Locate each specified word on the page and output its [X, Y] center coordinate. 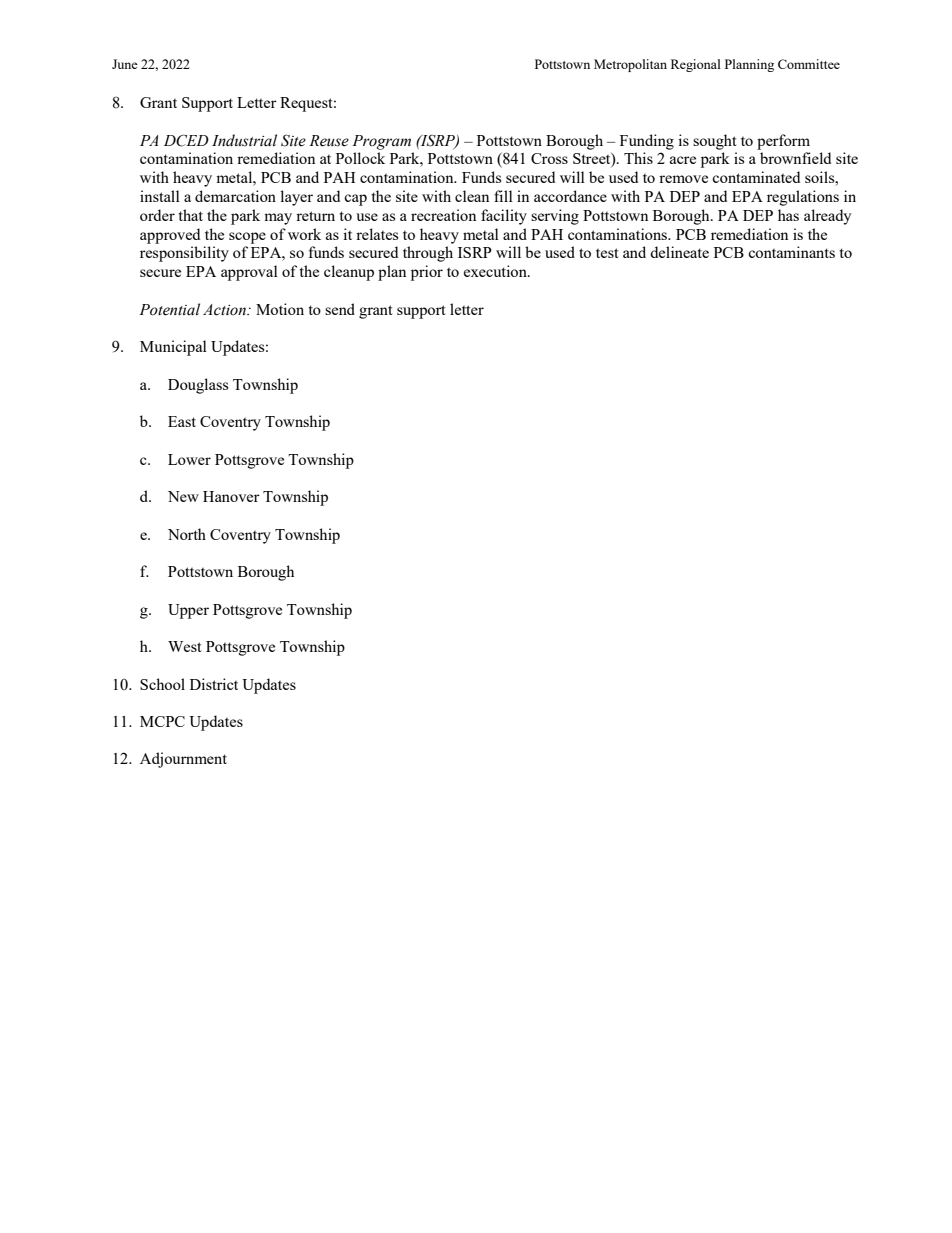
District [214, 684]
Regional [696, 65]
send [340, 309]
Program [381, 142]
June [125, 64]
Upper [188, 611]
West [184, 646]
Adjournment [183, 760]
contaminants [791, 252]
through [428, 254]
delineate [679, 252]
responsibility [184, 254]
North [187, 534]
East [182, 421]
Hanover [231, 496]
